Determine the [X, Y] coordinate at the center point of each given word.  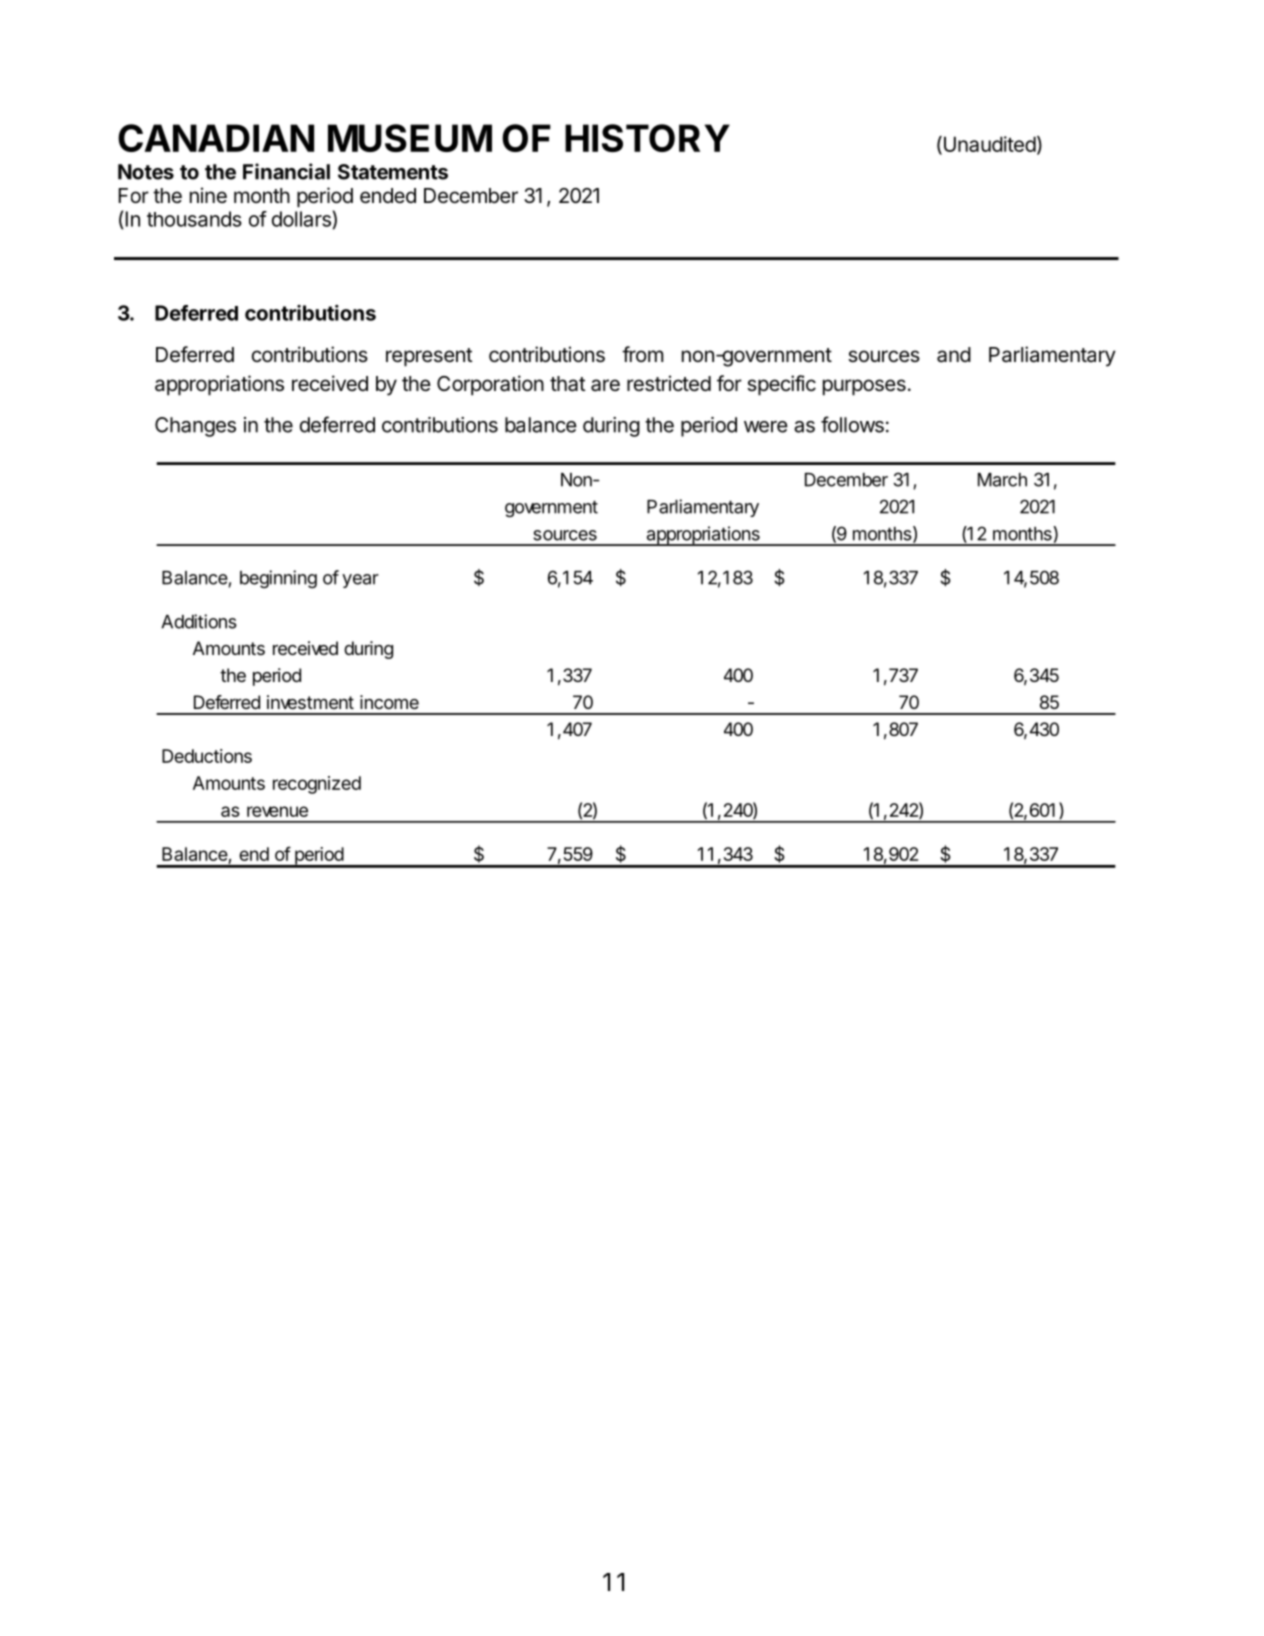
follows [852, 424]
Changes [195, 427]
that [568, 384]
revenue [277, 811]
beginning [278, 579]
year [360, 581]
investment [310, 702]
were [766, 427]
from [642, 354]
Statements [393, 172]
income [389, 702]
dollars [301, 219]
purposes [864, 387]
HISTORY [647, 138]
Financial [286, 171]
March [1002, 480]
